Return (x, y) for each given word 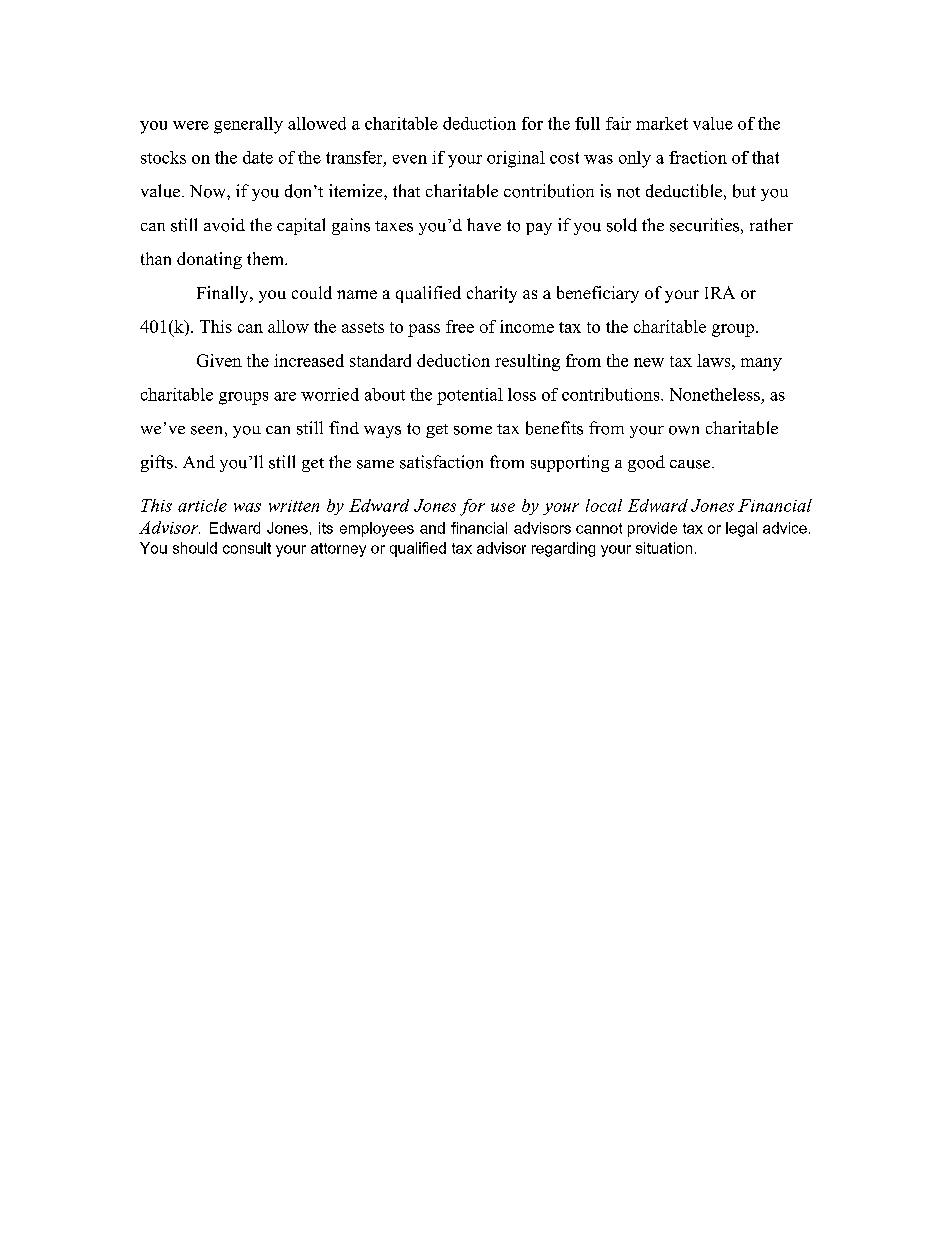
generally (248, 125)
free (460, 326)
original (516, 159)
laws (713, 360)
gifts (157, 463)
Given (219, 360)
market (662, 123)
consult (247, 548)
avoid (224, 225)
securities (704, 225)
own (684, 430)
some (473, 430)
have (484, 224)
